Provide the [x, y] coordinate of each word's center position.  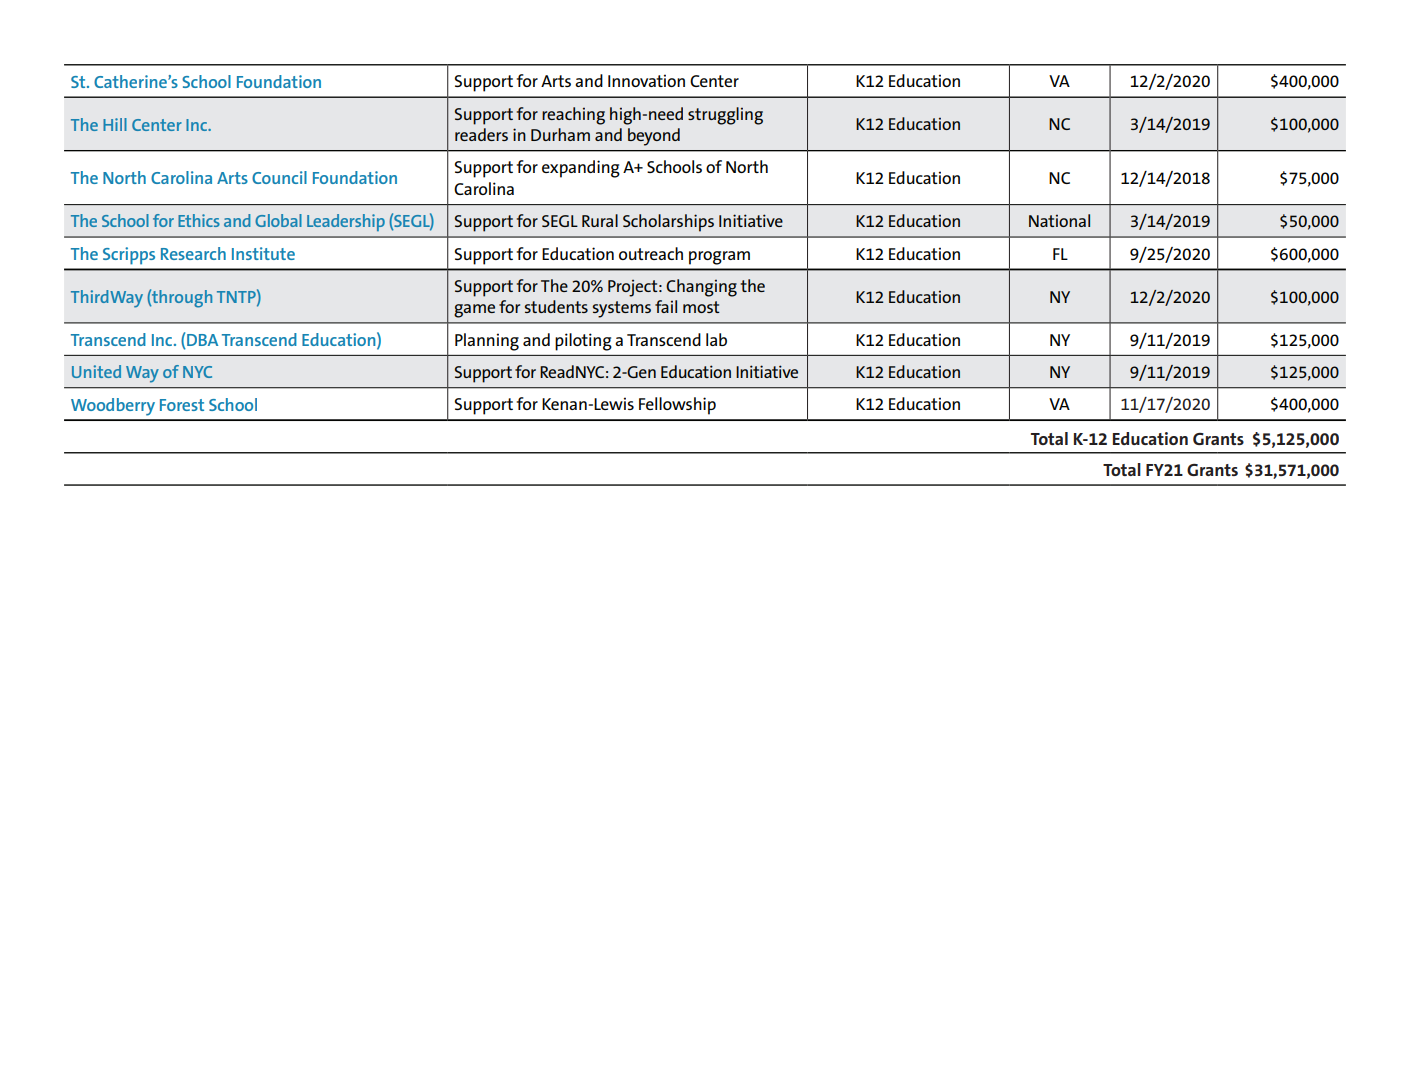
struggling [725, 116]
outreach [651, 253]
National [1059, 220]
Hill [115, 124]
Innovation [646, 80]
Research [193, 253]
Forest [182, 405]
